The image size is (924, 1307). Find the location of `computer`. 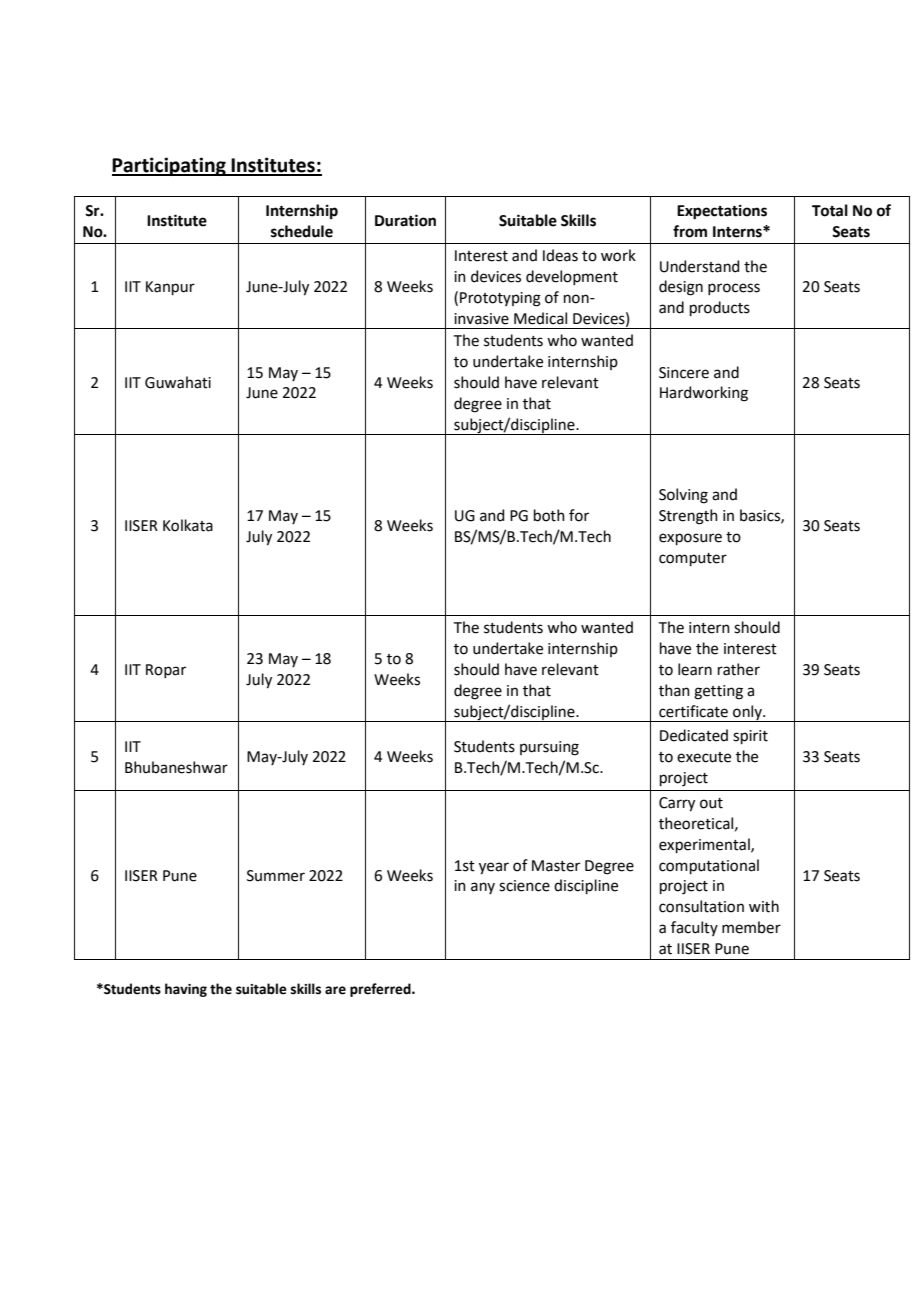

computer is located at coordinates (693, 559).
